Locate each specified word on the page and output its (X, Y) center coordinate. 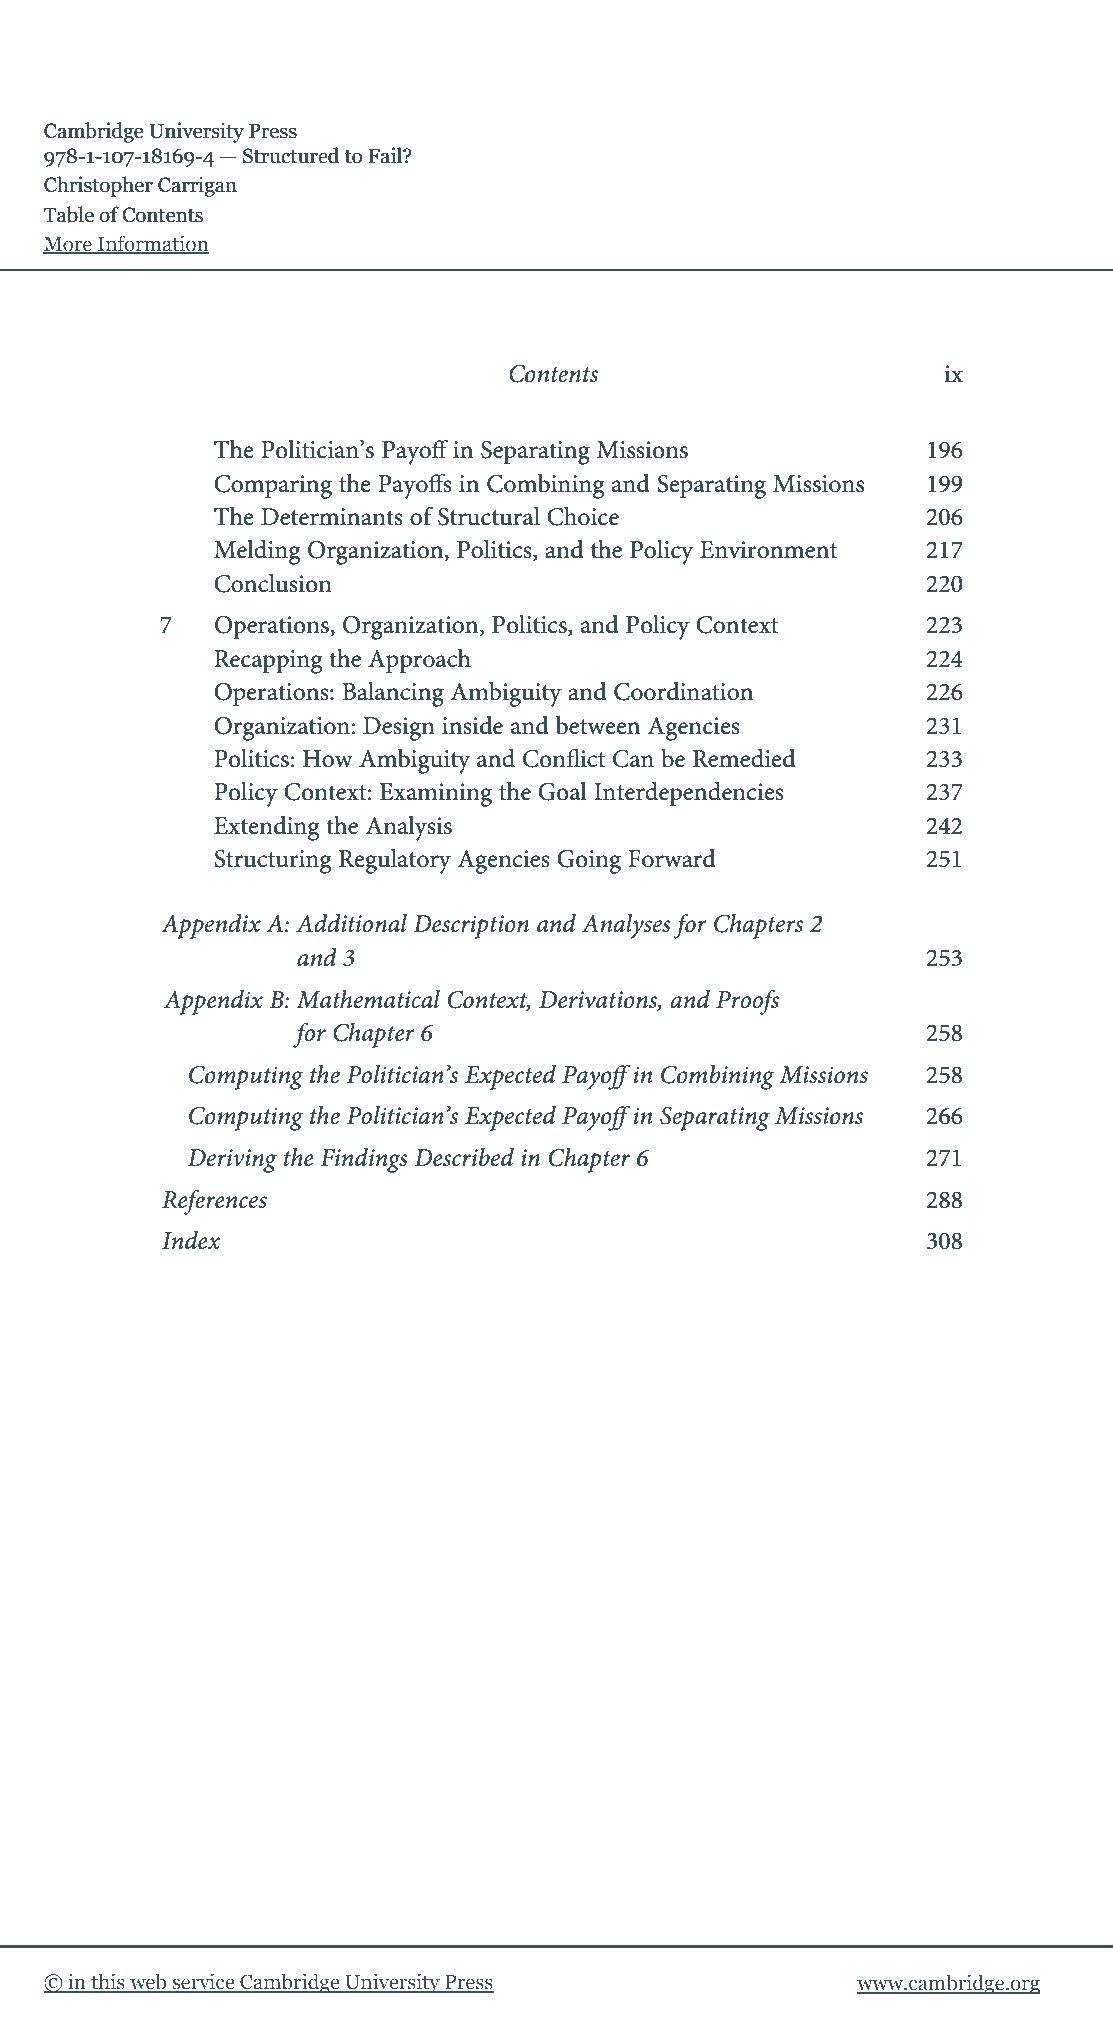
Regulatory (395, 861)
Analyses (626, 926)
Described (464, 1157)
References (214, 1202)
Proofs (747, 1002)
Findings (364, 1160)
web (148, 1982)
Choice (583, 516)
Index (191, 1240)
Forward (672, 858)
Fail (386, 155)
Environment (768, 550)
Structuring (272, 862)
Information (152, 244)
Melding (257, 552)
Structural (489, 516)
